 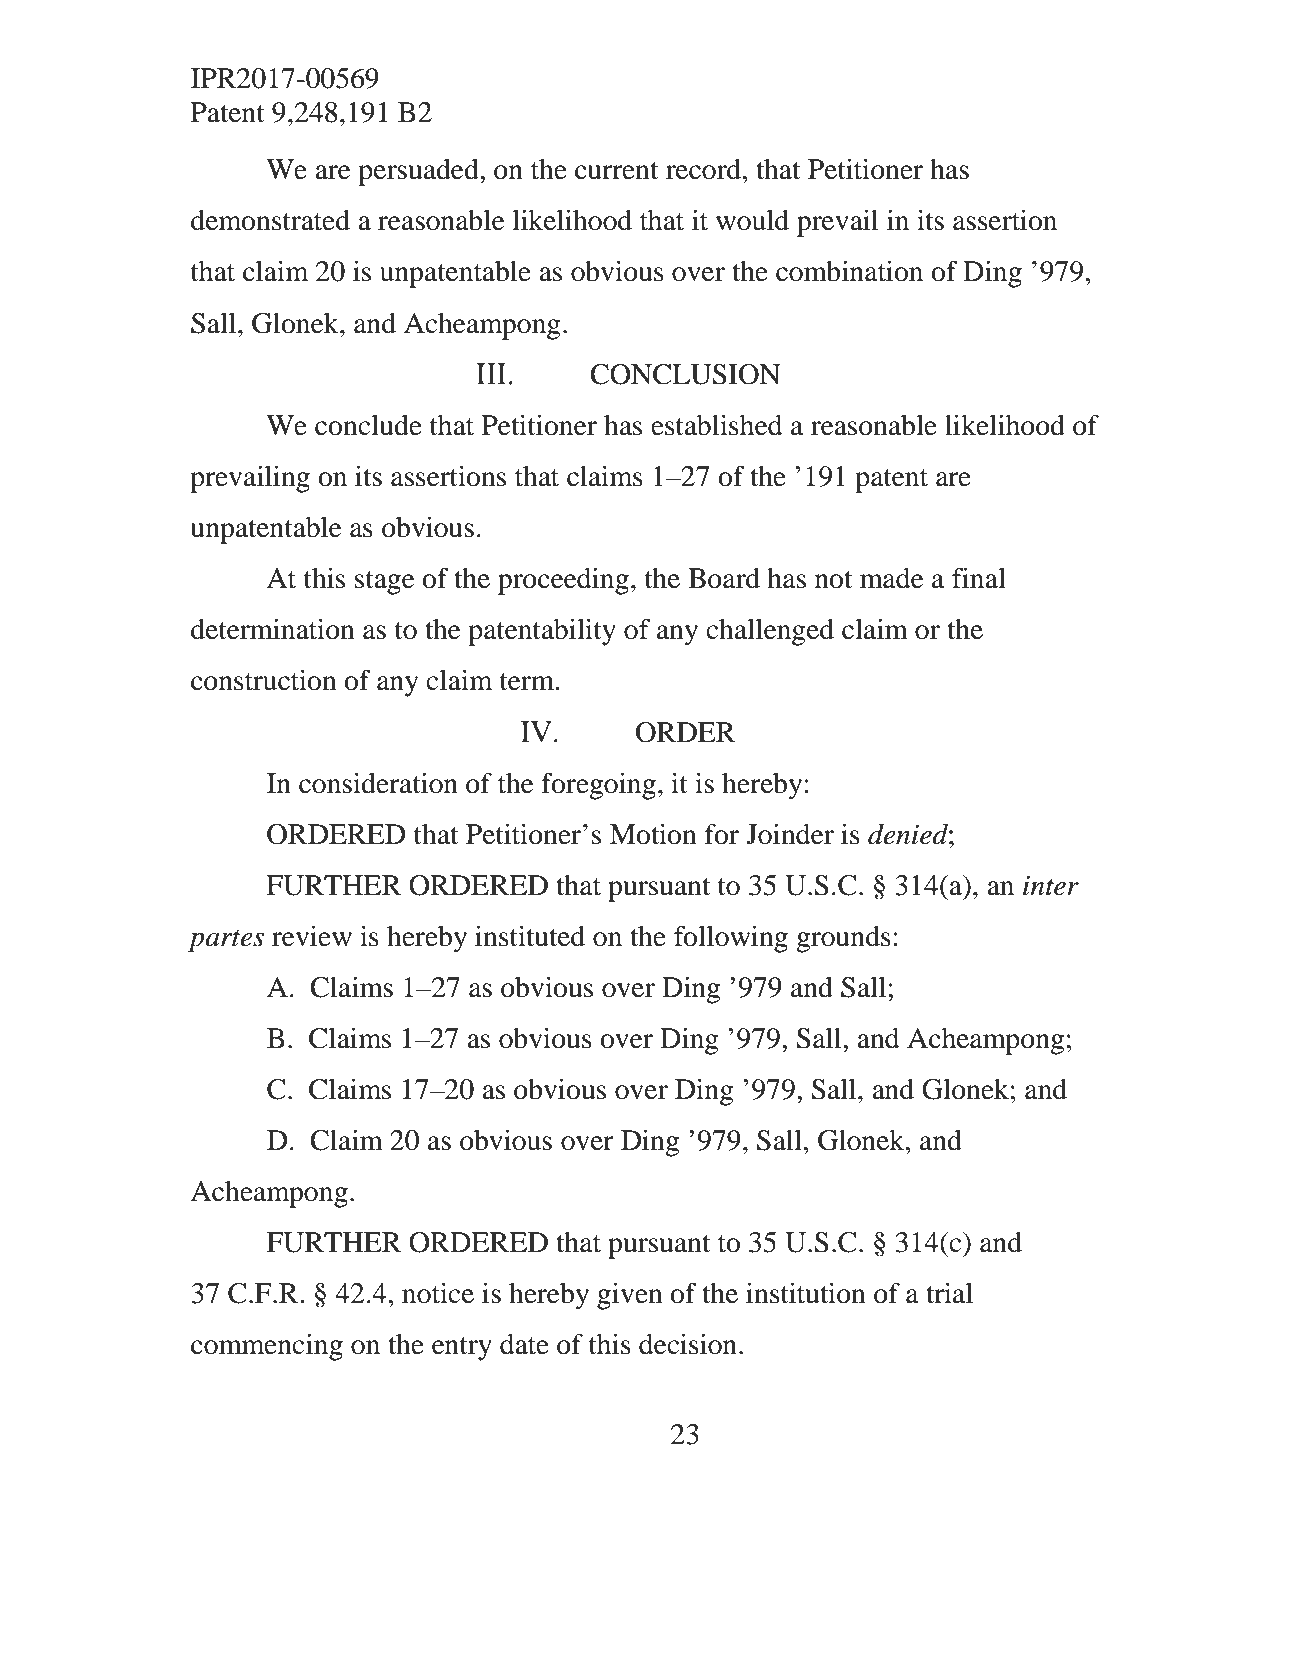 What do you see at coordinates (849, 271) in the image?
I see `combination` at bounding box center [849, 271].
